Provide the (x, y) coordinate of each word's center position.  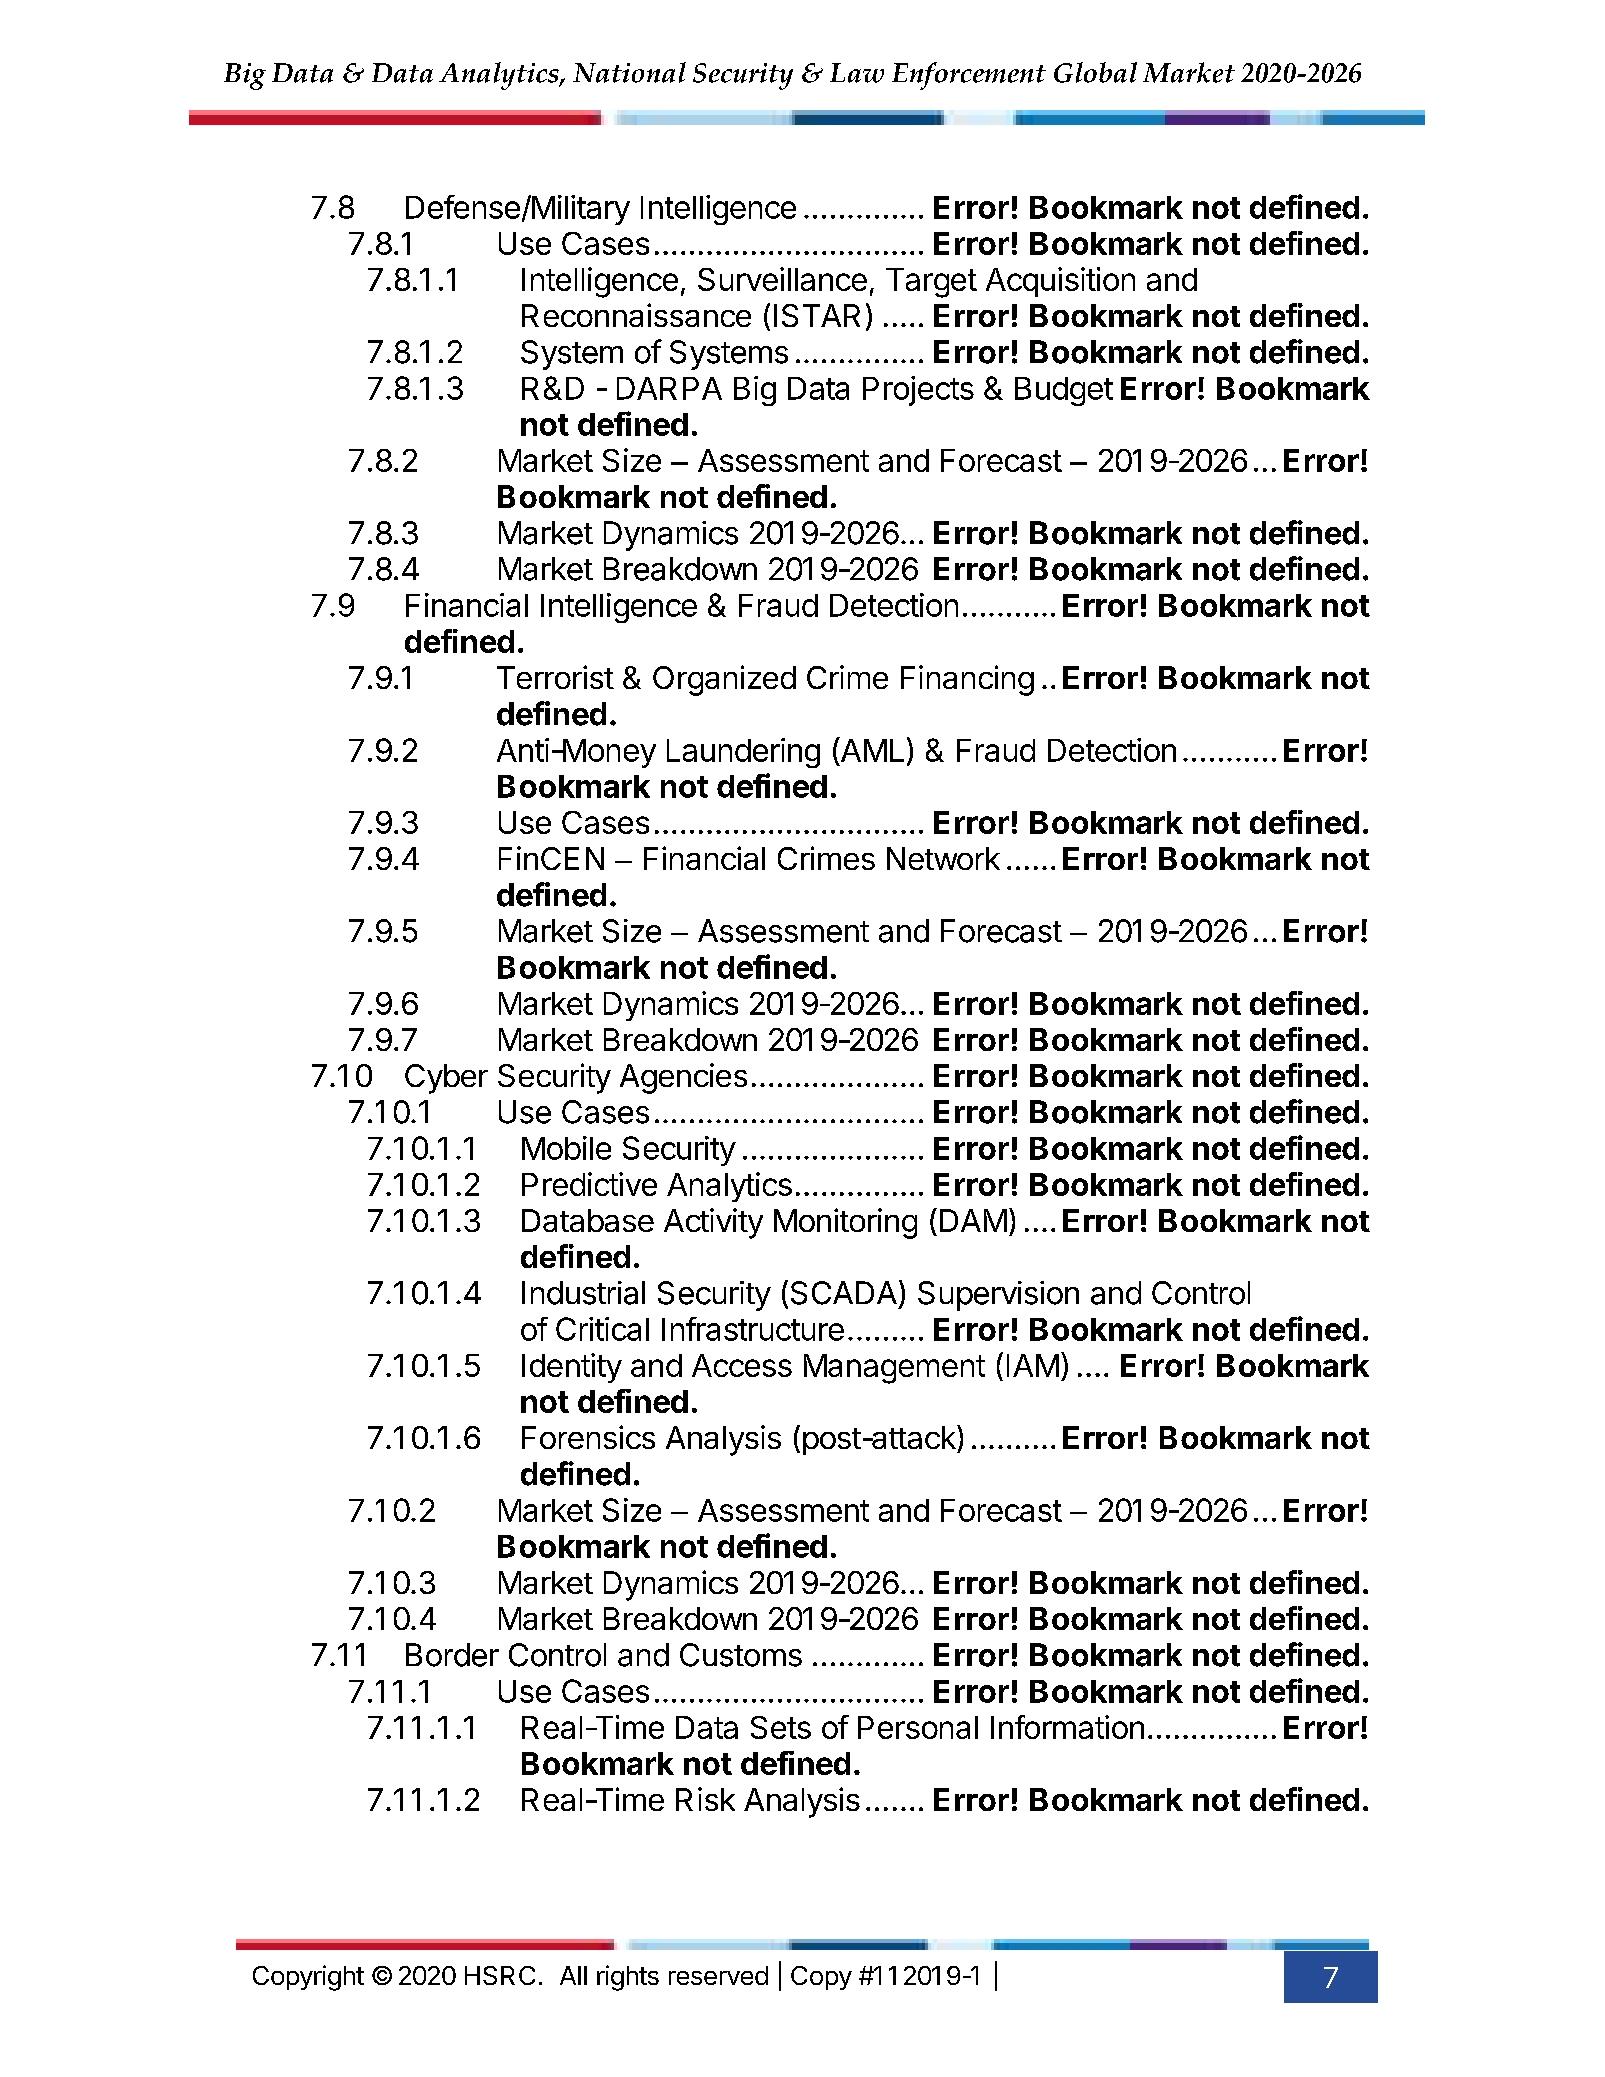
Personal (918, 1727)
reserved (718, 1975)
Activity (713, 1223)
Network (943, 858)
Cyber (446, 1079)
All (573, 1975)
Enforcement (969, 76)
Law (857, 73)
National (629, 72)
